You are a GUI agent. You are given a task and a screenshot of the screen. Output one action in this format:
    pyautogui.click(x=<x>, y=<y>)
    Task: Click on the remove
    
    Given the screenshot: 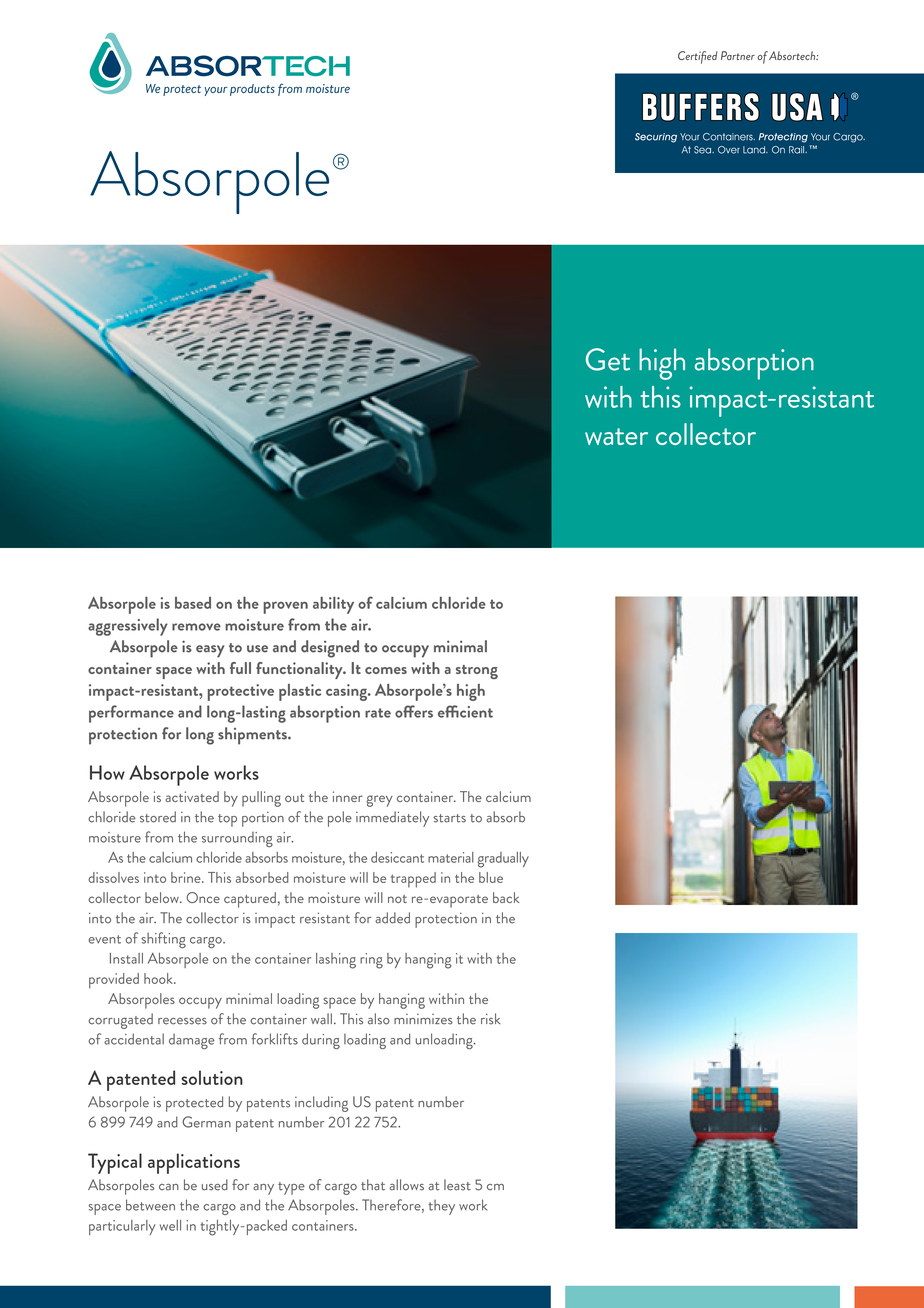 What is the action you would take?
    pyautogui.click(x=196, y=627)
